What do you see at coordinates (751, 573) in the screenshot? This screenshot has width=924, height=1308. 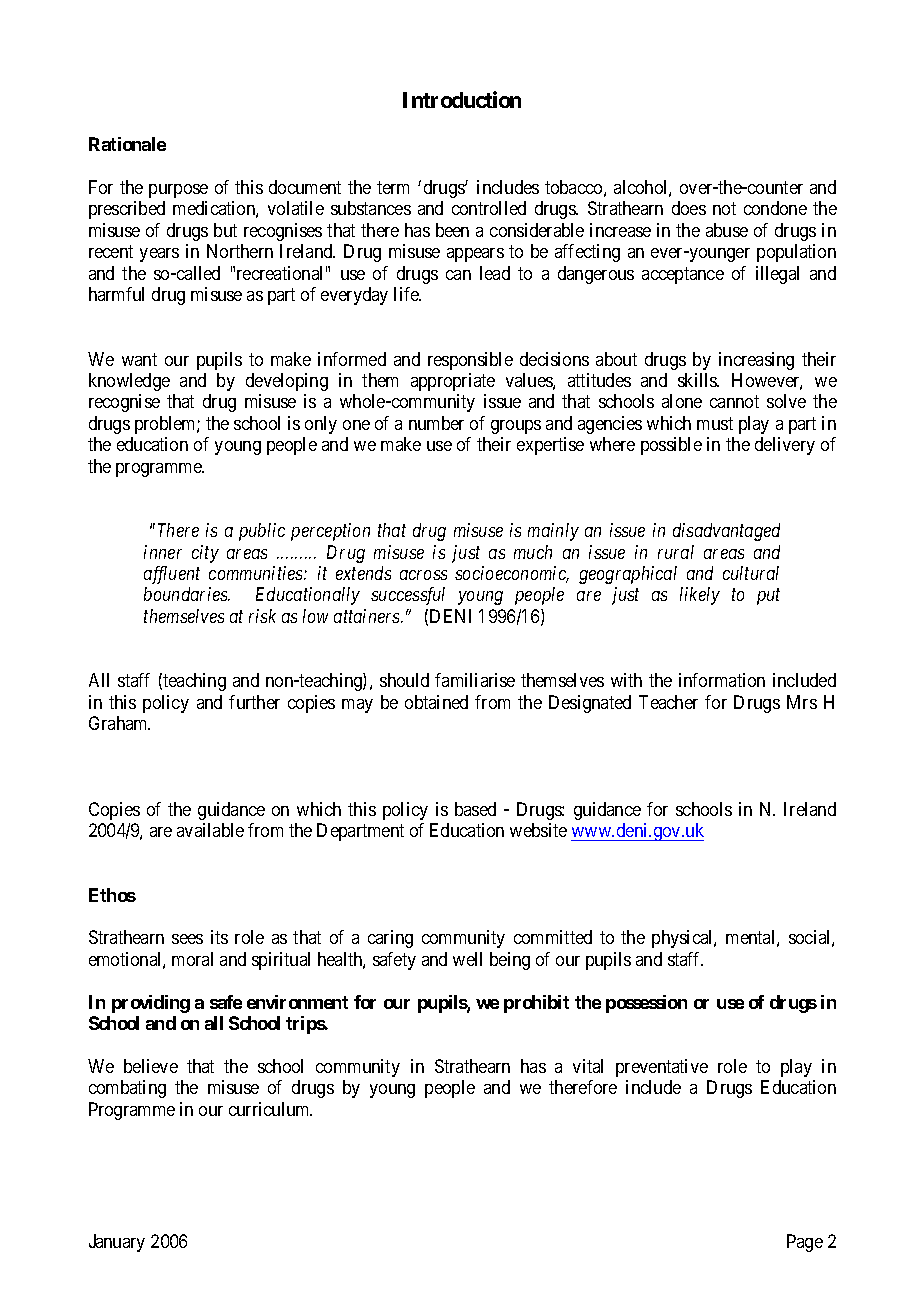 I see `cultural` at bounding box center [751, 573].
